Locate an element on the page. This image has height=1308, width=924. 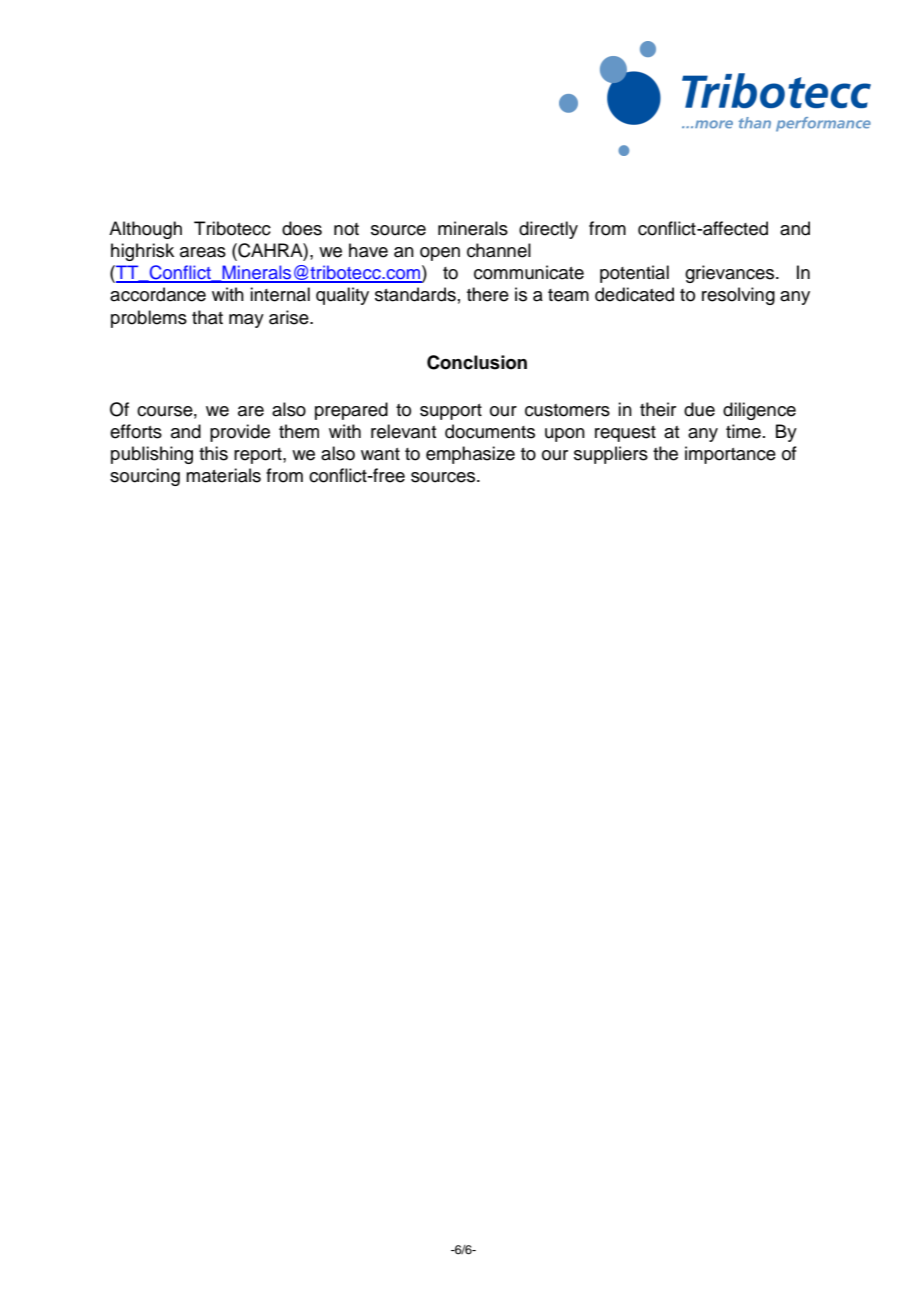
support is located at coordinates (451, 412).
